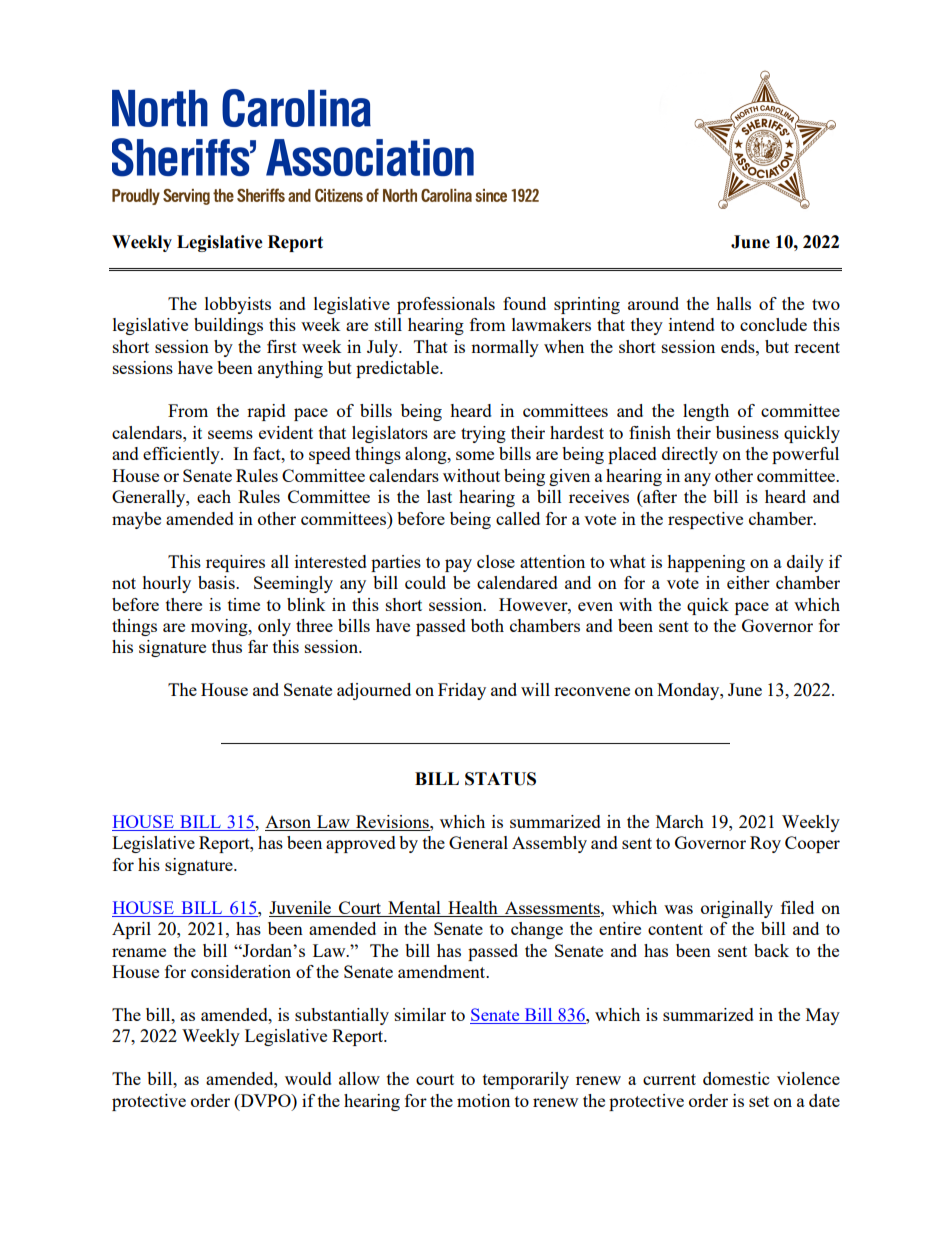 This screenshot has width=952, height=1233. What do you see at coordinates (737, 909) in the screenshot?
I see `originally` at bounding box center [737, 909].
